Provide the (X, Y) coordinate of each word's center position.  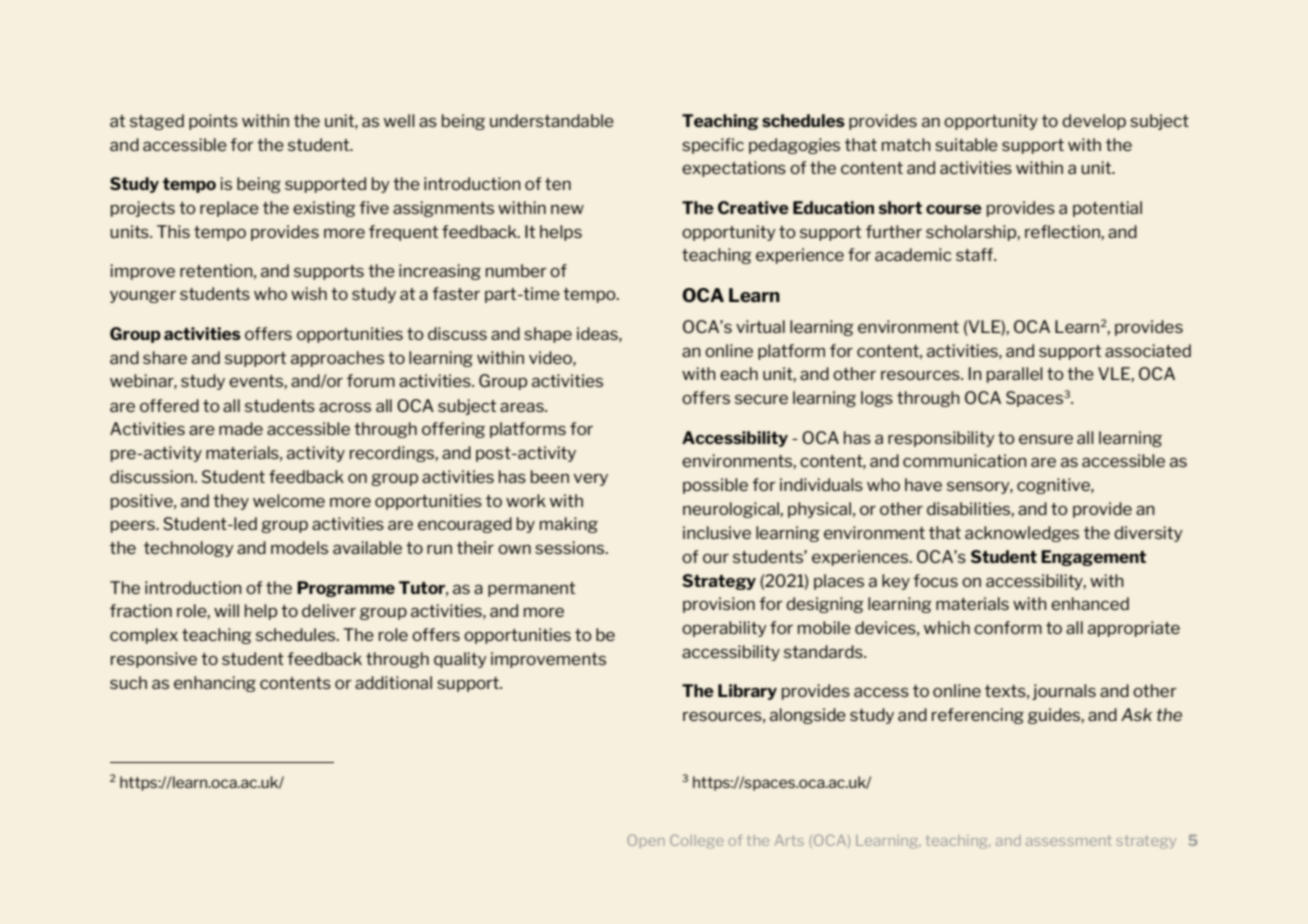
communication (965, 460)
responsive (154, 660)
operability (724, 629)
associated (1148, 350)
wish (309, 293)
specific (713, 146)
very (591, 480)
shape (548, 335)
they (231, 502)
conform (1008, 627)
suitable (966, 144)
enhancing (215, 684)
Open (646, 841)
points (213, 122)
